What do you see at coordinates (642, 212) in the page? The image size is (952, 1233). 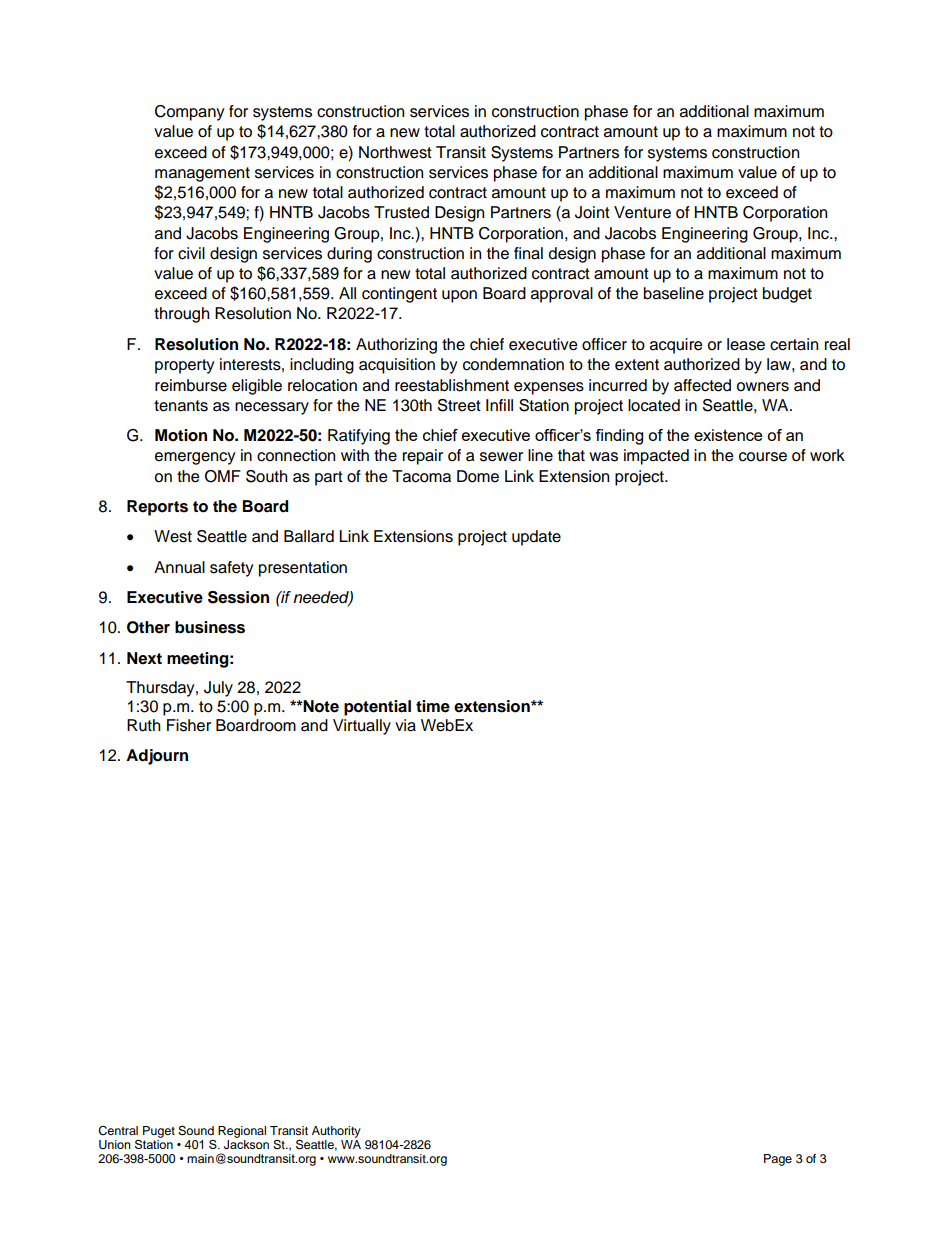 I see `Venture` at bounding box center [642, 212].
